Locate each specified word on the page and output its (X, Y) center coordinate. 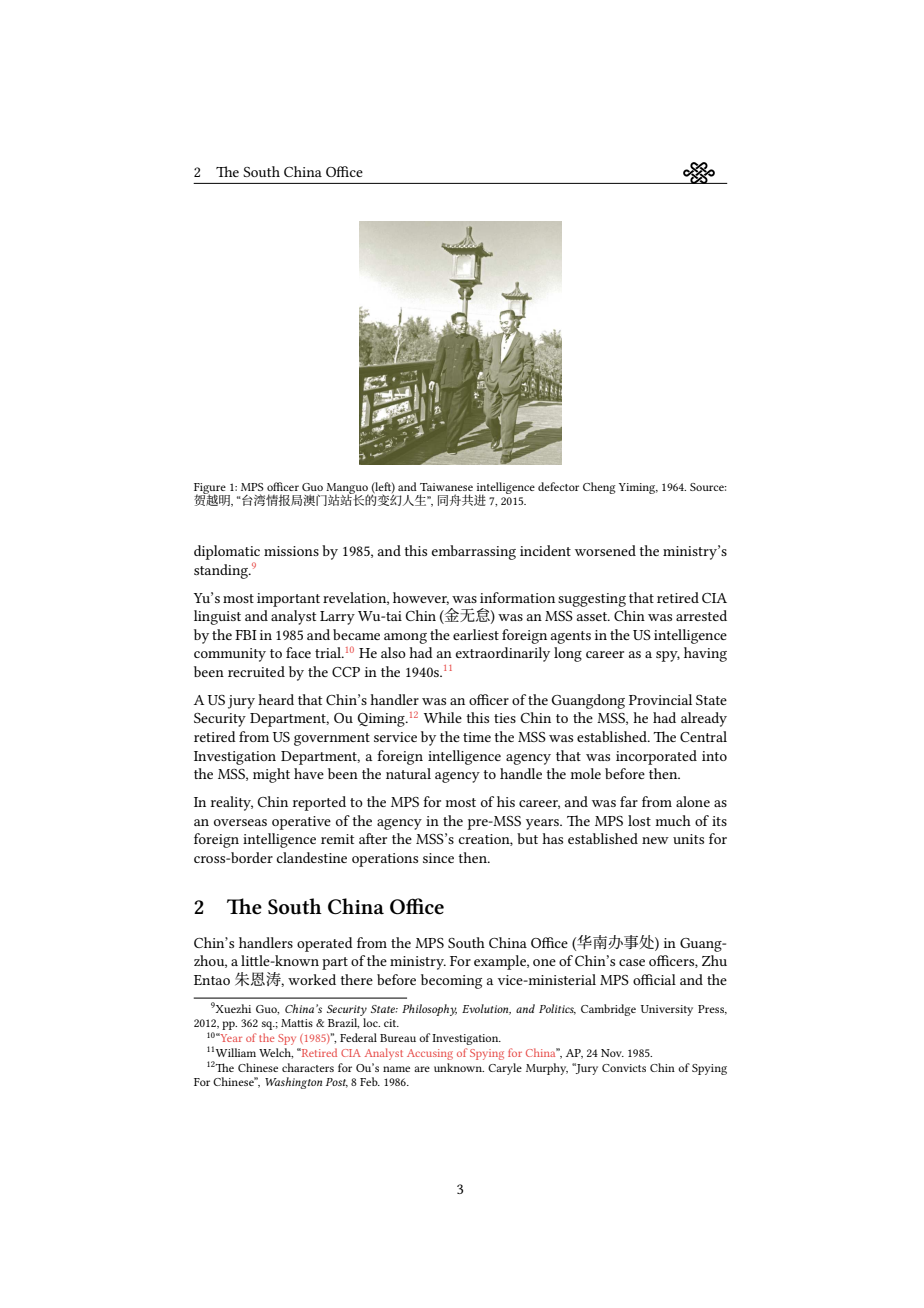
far (629, 801)
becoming (451, 981)
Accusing (430, 1054)
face (298, 652)
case (632, 962)
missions (291, 551)
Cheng (599, 488)
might (271, 775)
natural (408, 773)
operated (325, 944)
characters (308, 1067)
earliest (476, 634)
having (705, 654)
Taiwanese (446, 487)
